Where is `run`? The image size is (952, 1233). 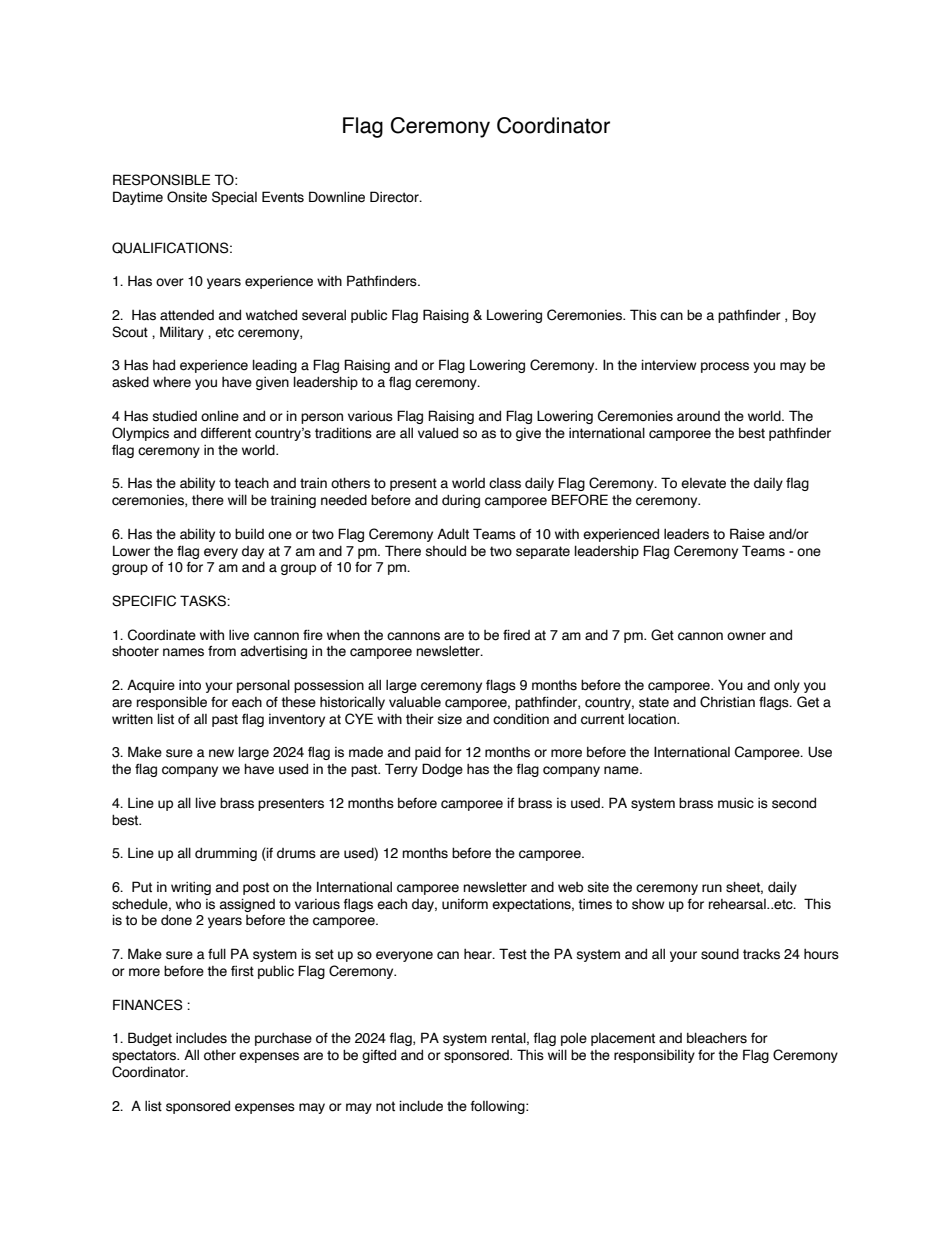
run is located at coordinates (712, 888).
